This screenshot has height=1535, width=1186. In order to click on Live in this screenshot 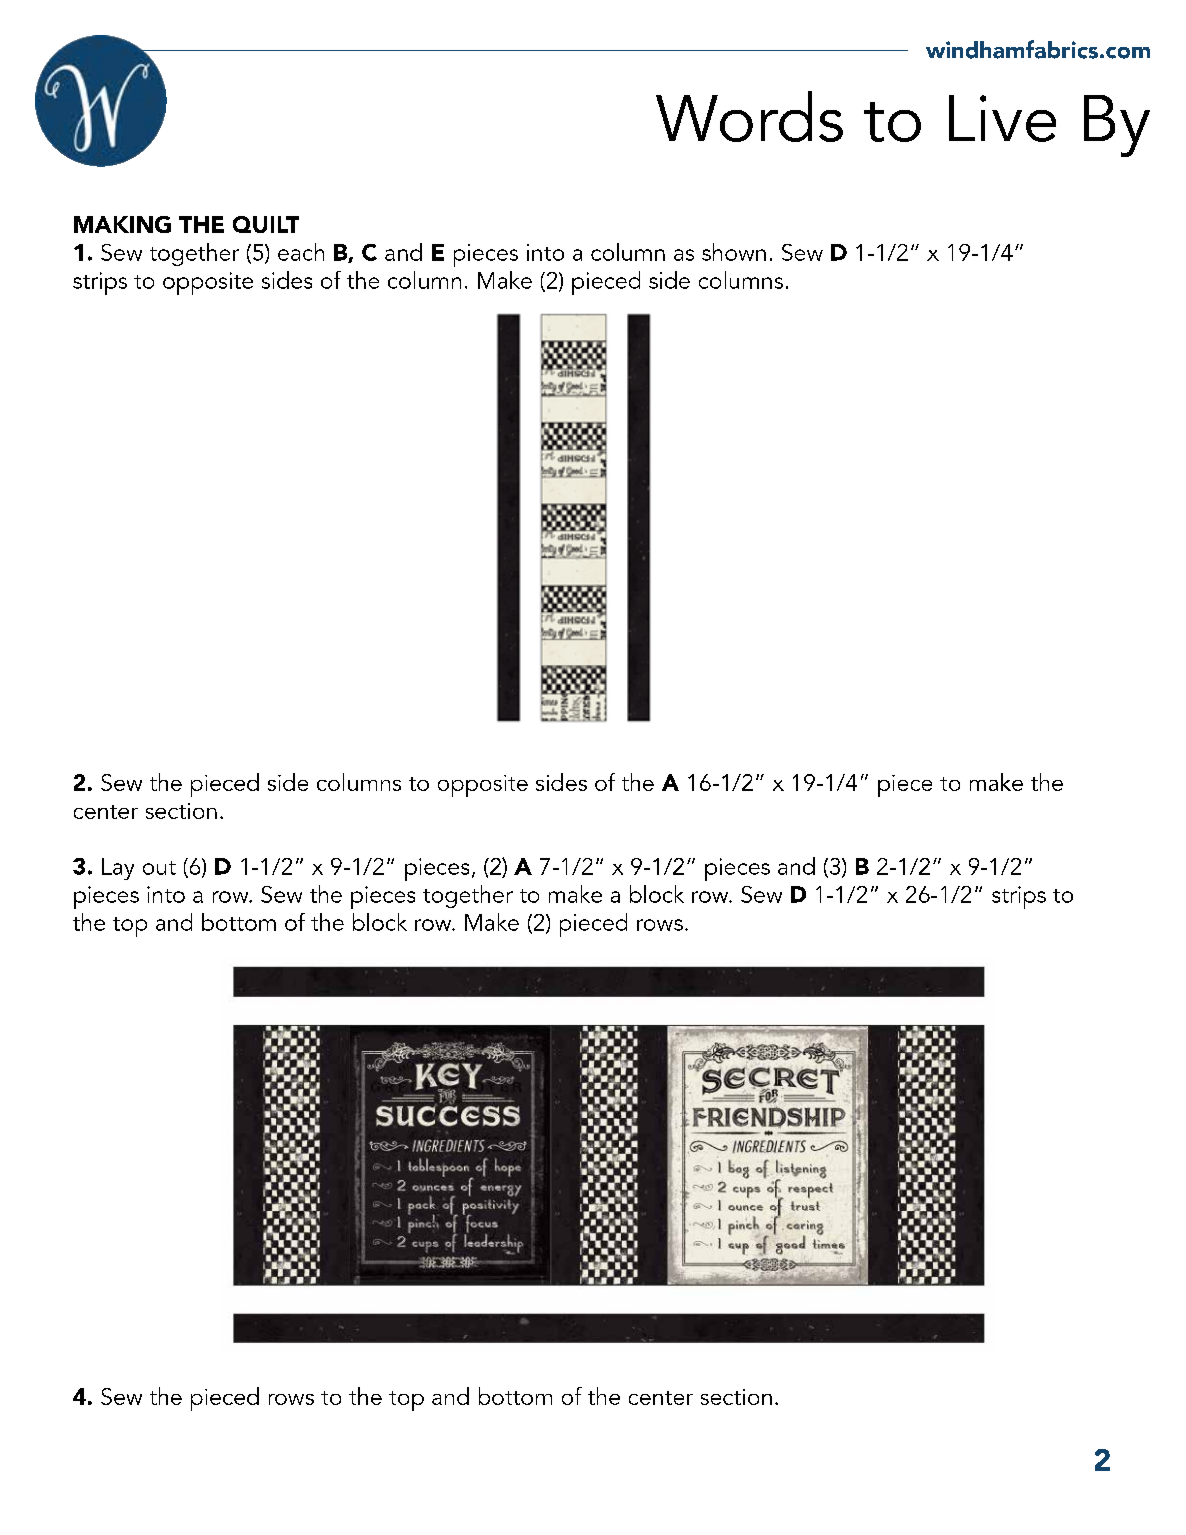, I will do `click(1002, 118)`.
